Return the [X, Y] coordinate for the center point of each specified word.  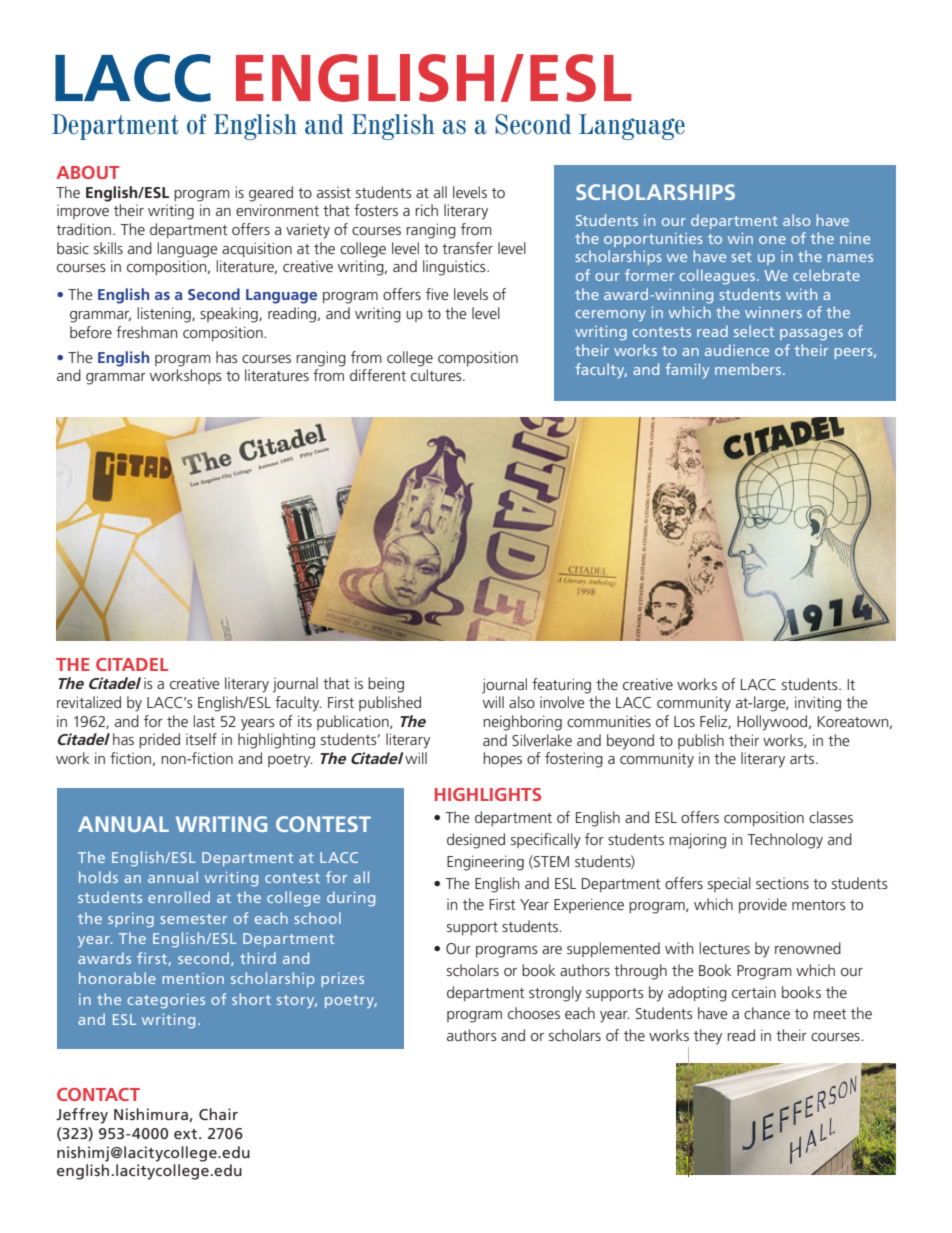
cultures [437, 375]
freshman [146, 332]
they [708, 1037]
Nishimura [152, 1115]
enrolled [179, 897]
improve [83, 211]
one [772, 240]
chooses [534, 1013]
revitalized [89, 702]
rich [426, 210]
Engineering [485, 863]
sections [782, 883]
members [749, 369]
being [386, 685]
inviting [818, 704]
